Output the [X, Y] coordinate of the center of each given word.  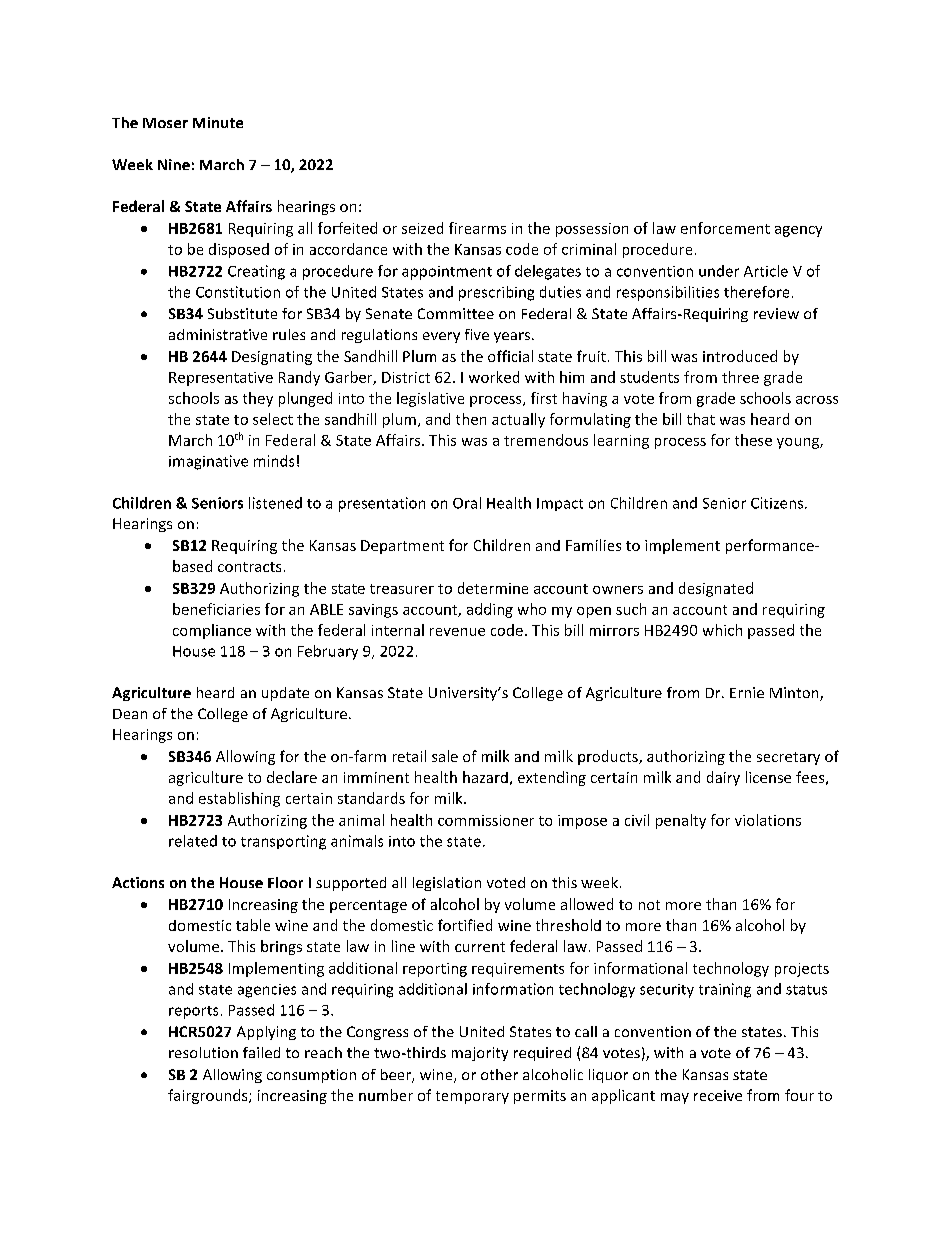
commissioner [486, 820]
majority [480, 1054]
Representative [221, 379]
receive [718, 1095]
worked [494, 377]
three [740, 377]
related [193, 841]
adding [490, 610]
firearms [477, 228]
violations [768, 820]
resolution [203, 1052]
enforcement [725, 228]
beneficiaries [216, 609]
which [722, 630]
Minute [218, 122]
